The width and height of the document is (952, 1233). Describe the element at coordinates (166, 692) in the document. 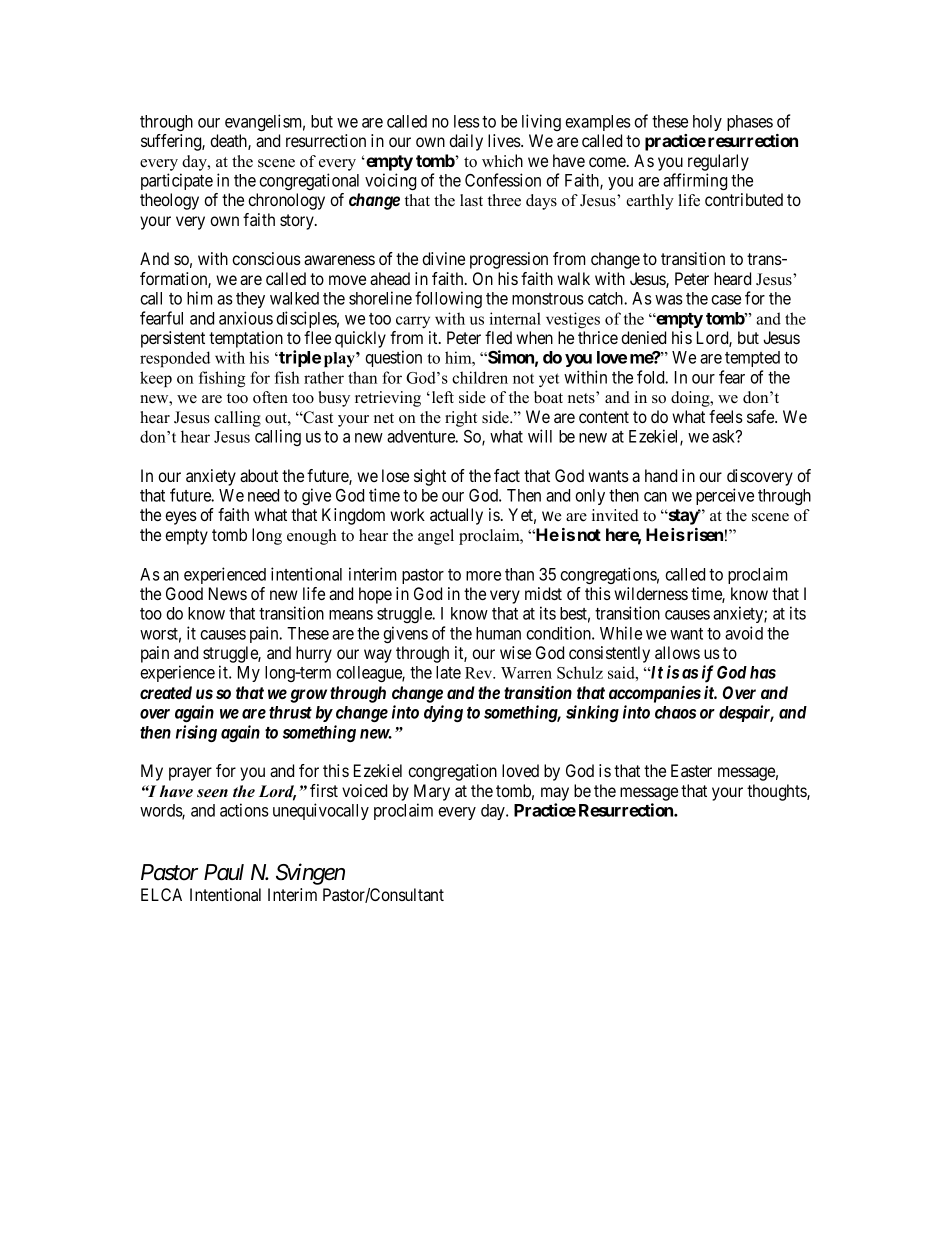

I see `created` at that location.
